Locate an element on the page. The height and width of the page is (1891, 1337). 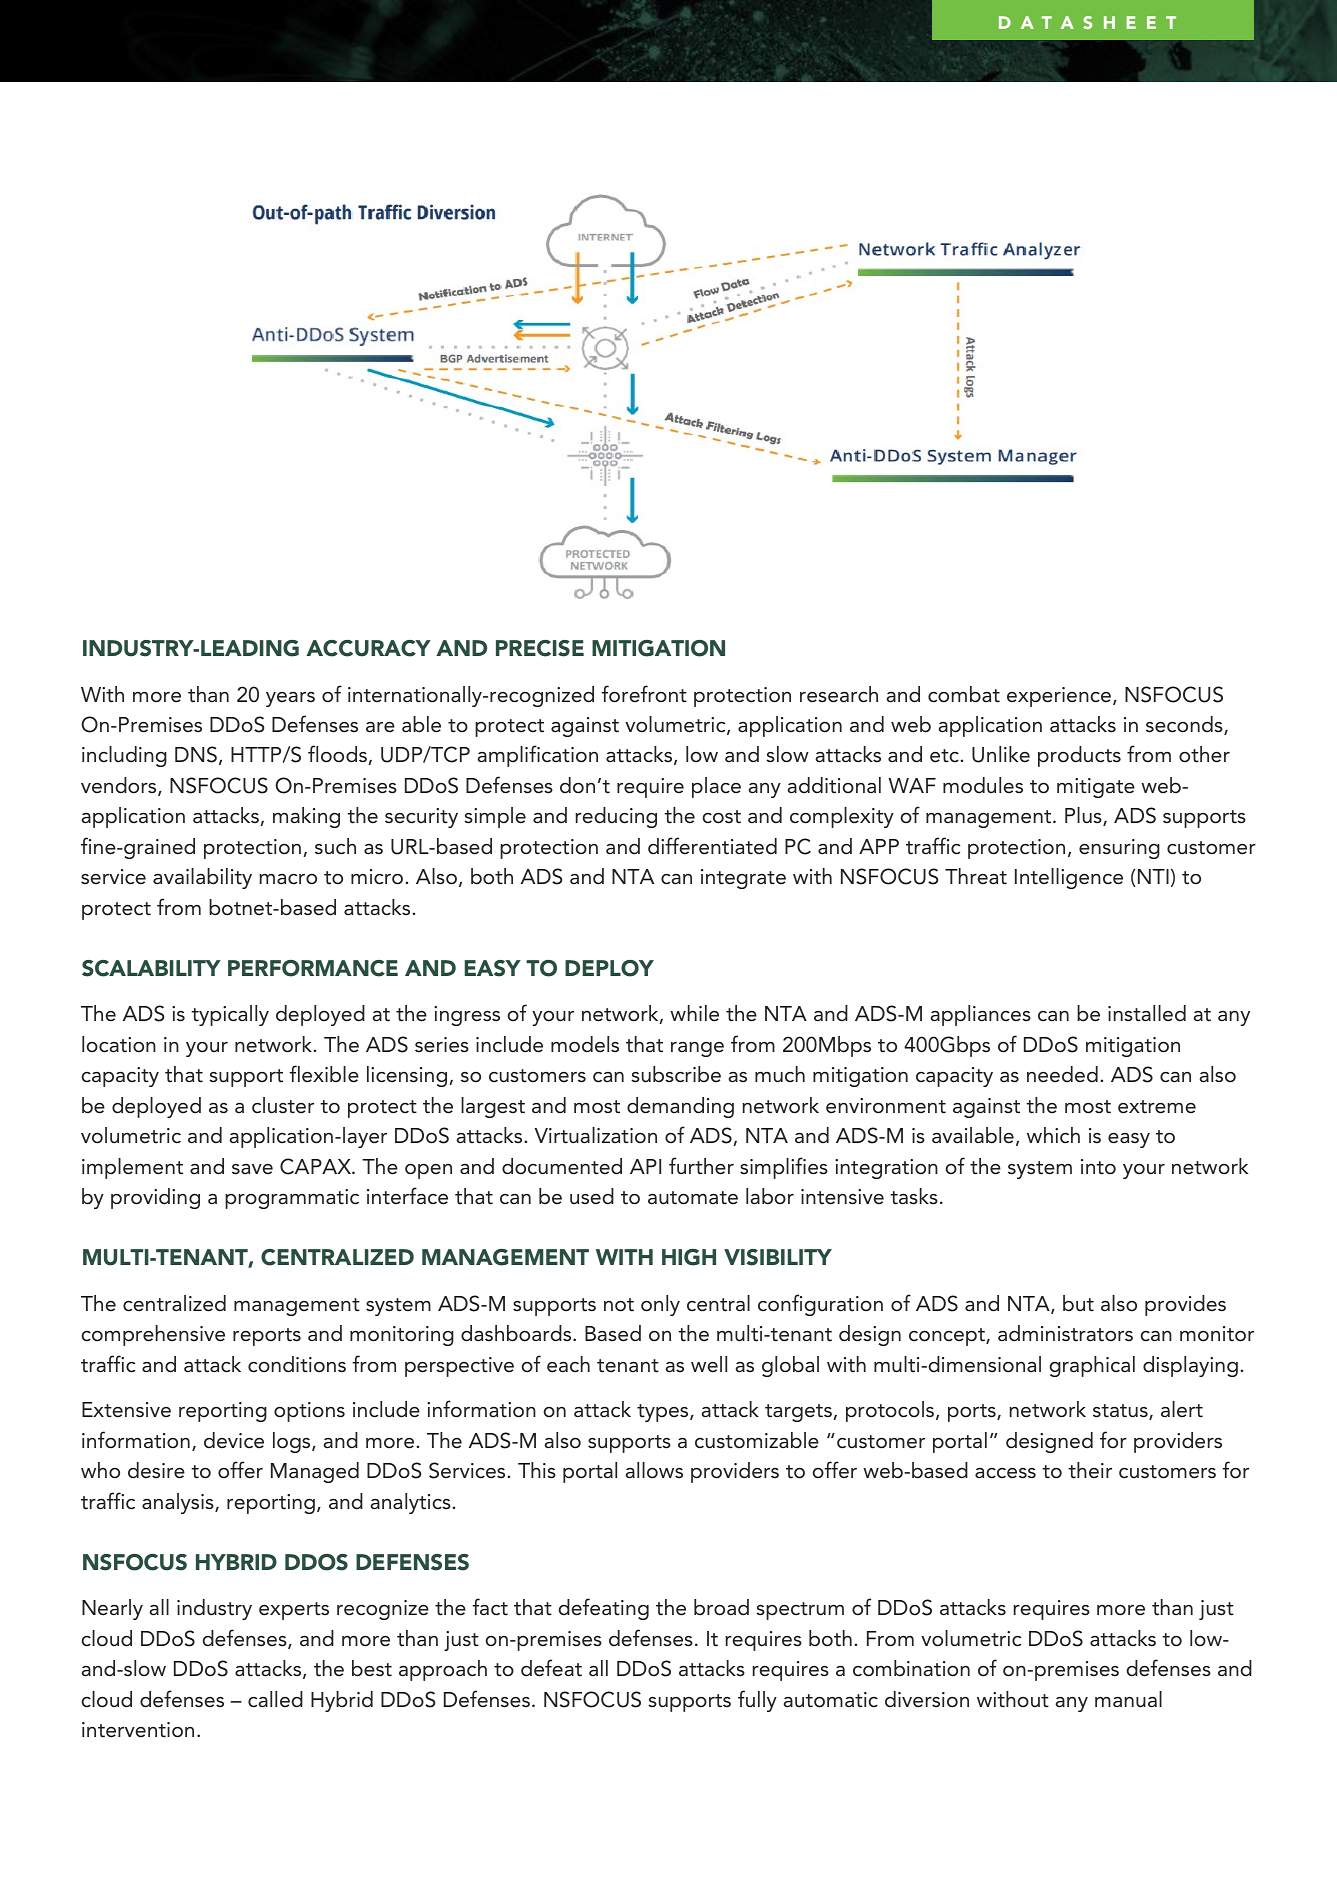
forefront is located at coordinates (644, 694).
